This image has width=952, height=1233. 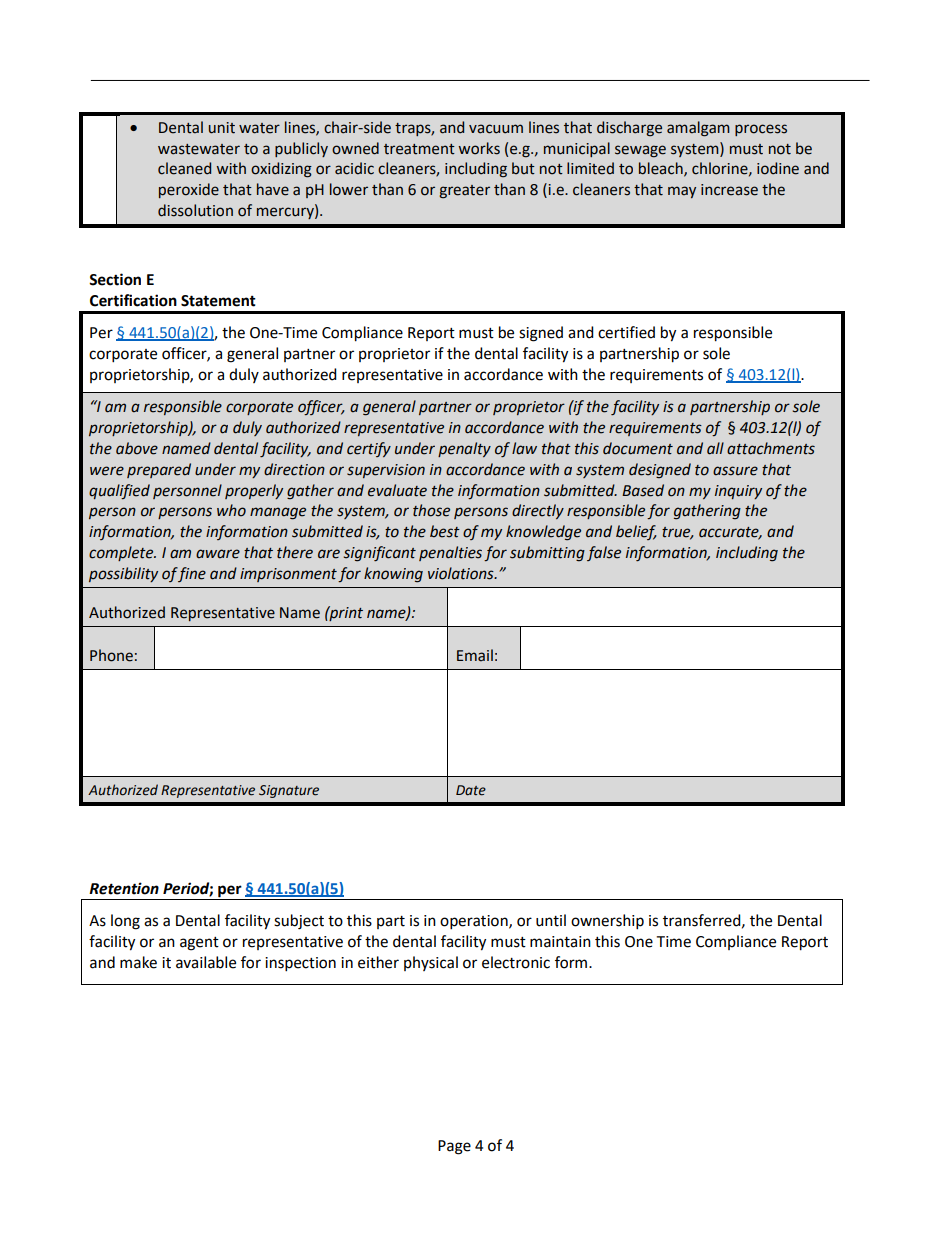 I want to click on aware, so click(x=218, y=554).
